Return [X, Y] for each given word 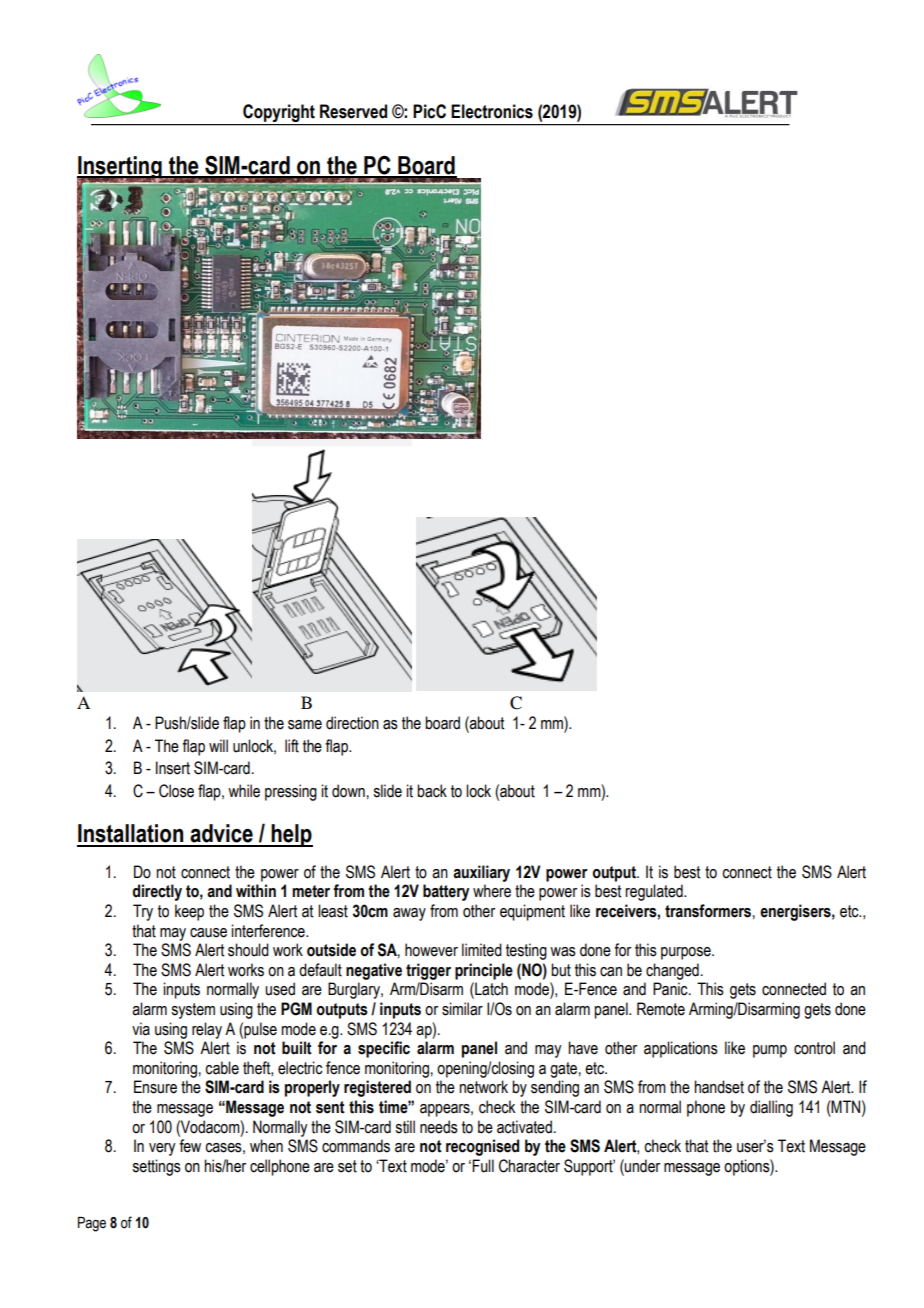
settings [156, 1167]
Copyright [279, 113]
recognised [482, 1147]
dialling [771, 1108]
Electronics [492, 111]
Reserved [353, 111]
